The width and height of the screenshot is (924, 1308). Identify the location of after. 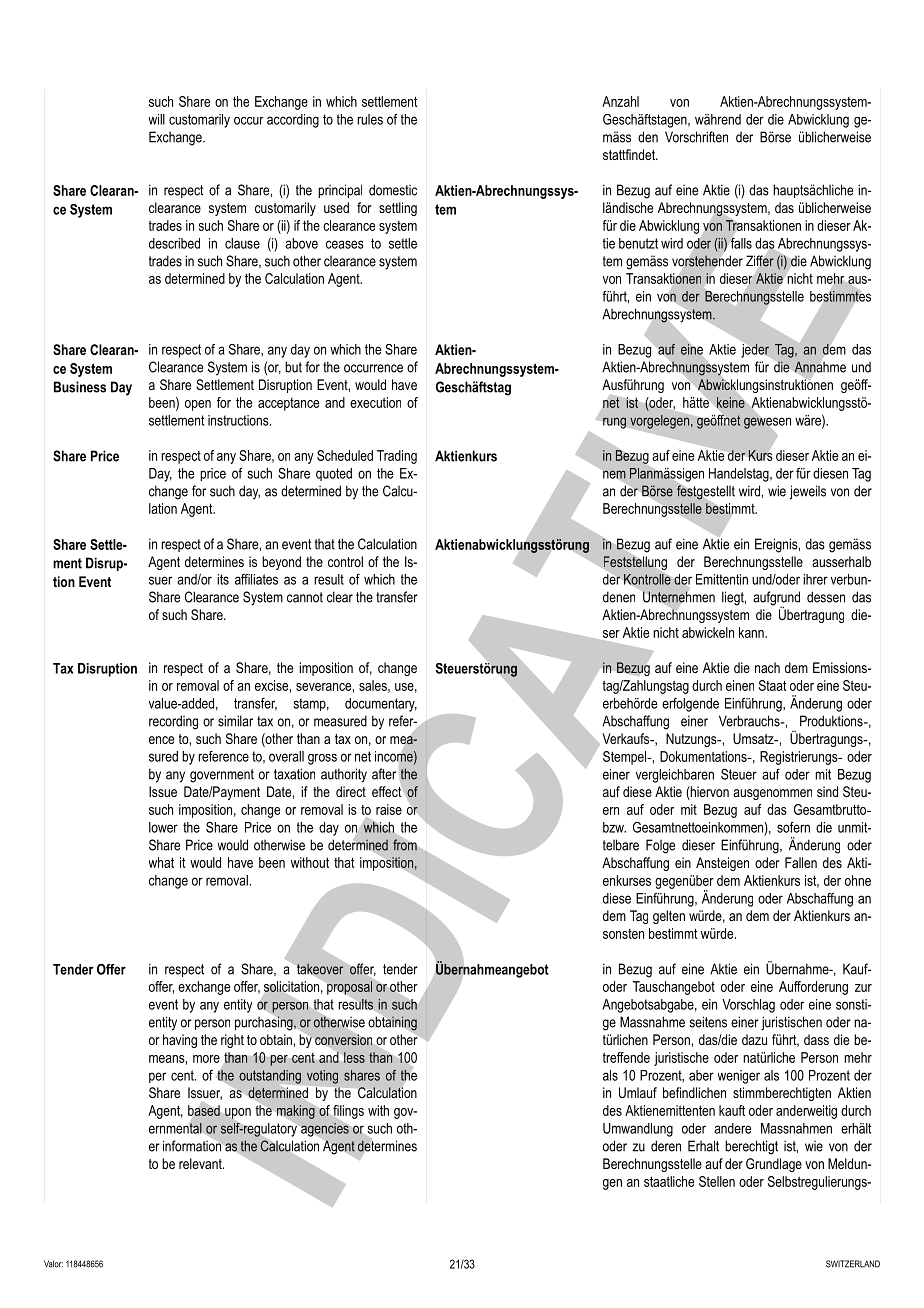
(384, 774).
